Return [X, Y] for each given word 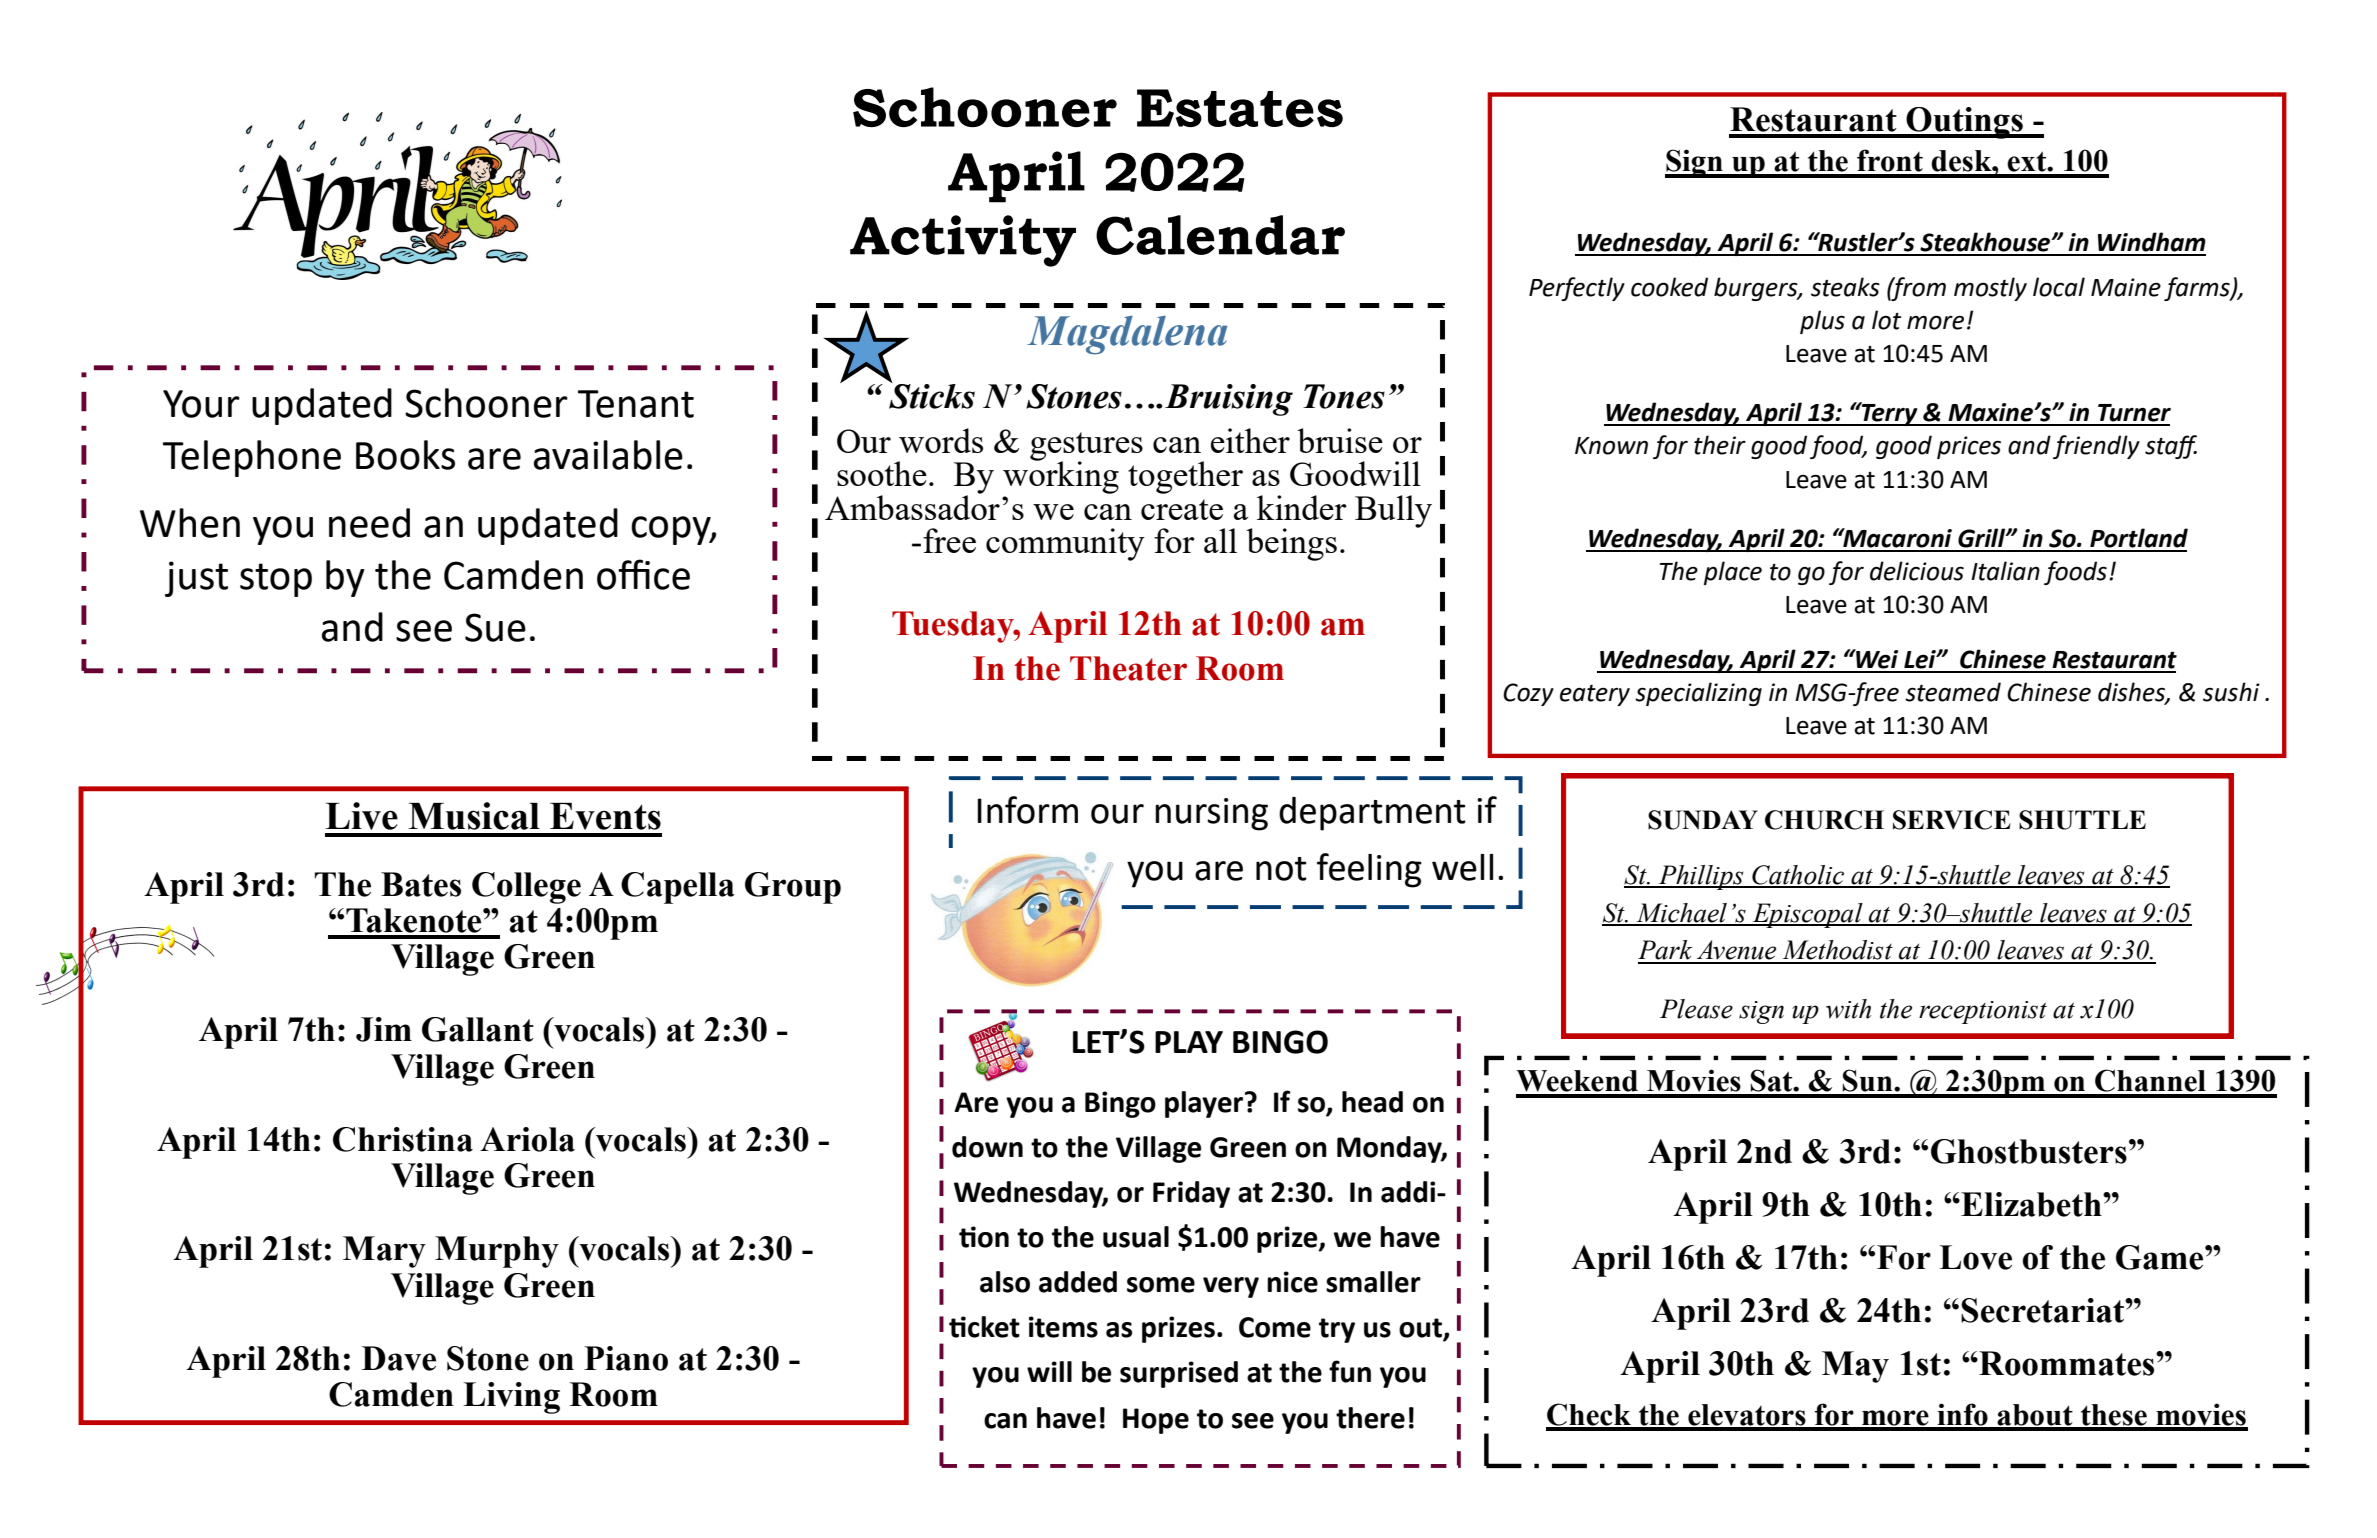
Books [405, 455]
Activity [963, 241]
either [1250, 440]
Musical [474, 816]
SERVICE [1952, 820]
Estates [1240, 108]
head [1372, 1102]
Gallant [478, 1029]
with [1848, 1009]
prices [1969, 447]
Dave [399, 1358]
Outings [1964, 123]
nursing [1211, 814]
